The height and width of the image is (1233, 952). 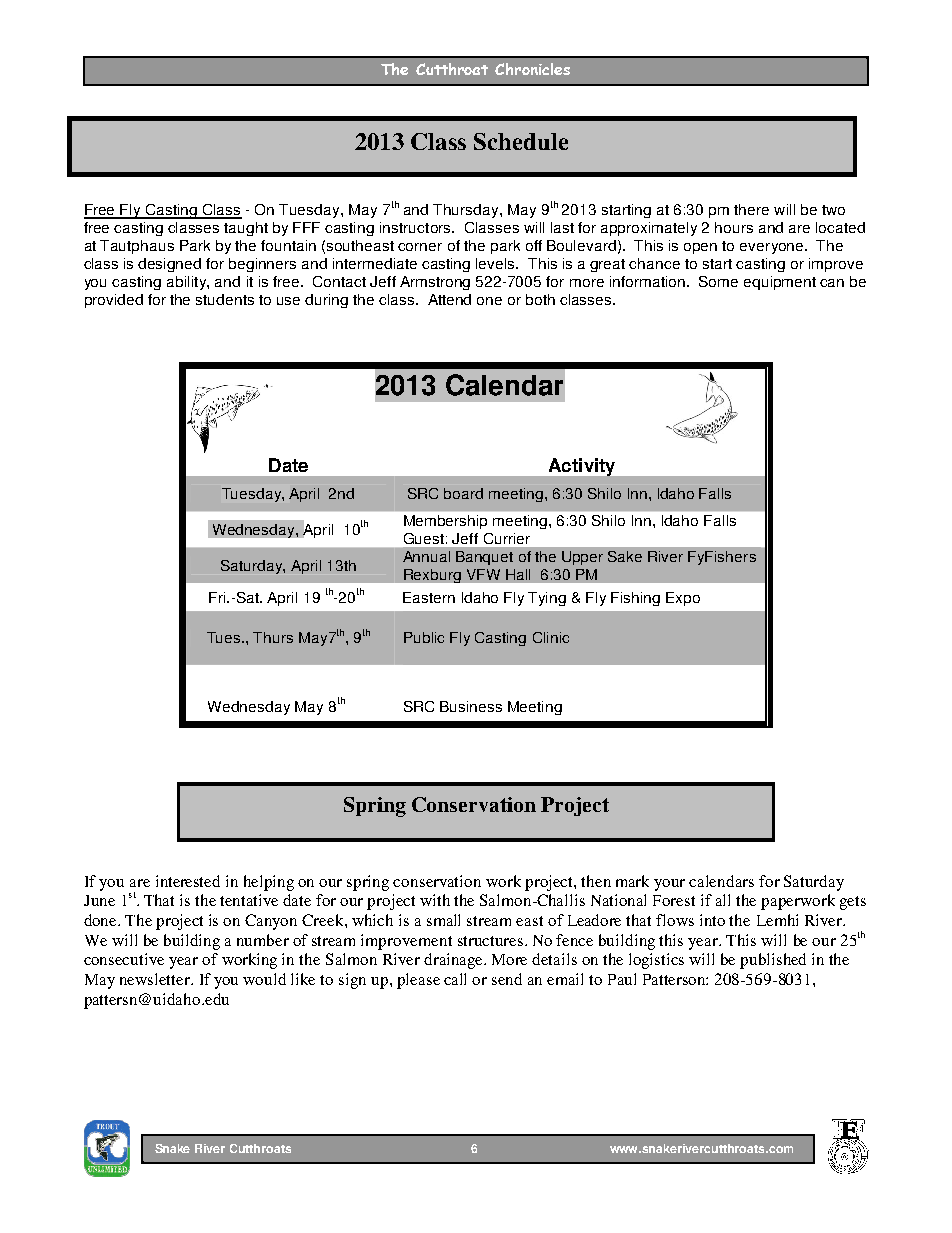 What do you see at coordinates (773, 961) in the image?
I see `published` at bounding box center [773, 961].
